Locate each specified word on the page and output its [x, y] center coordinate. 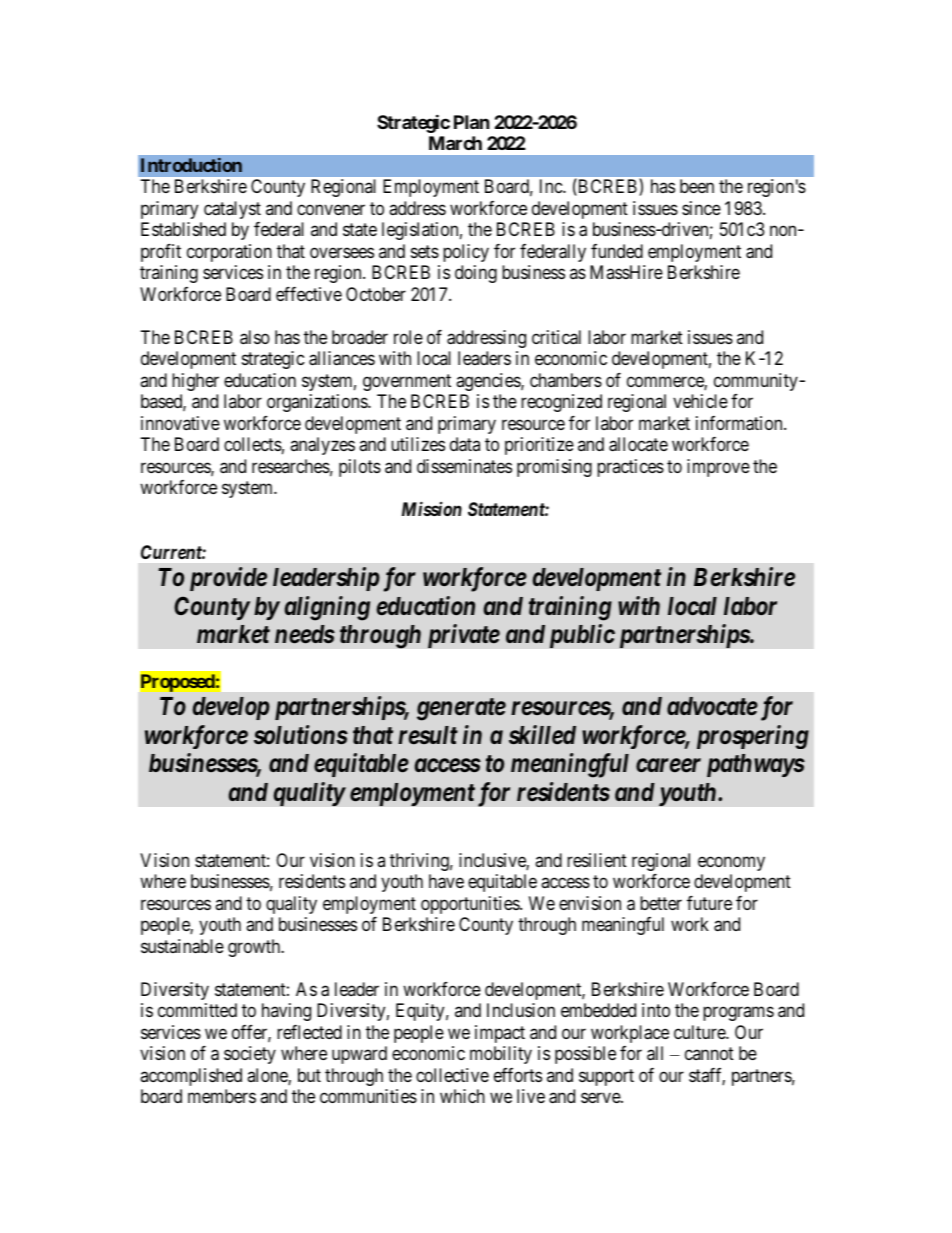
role [408, 337]
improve [718, 468]
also [255, 337]
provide [228, 579]
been [697, 186]
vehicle [700, 401]
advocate [712, 706]
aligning [327, 608]
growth [255, 948]
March [455, 143]
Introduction [191, 165]
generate [461, 709]
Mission [432, 508]
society [250, 1055]
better [661, 903]
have [446, 881]
